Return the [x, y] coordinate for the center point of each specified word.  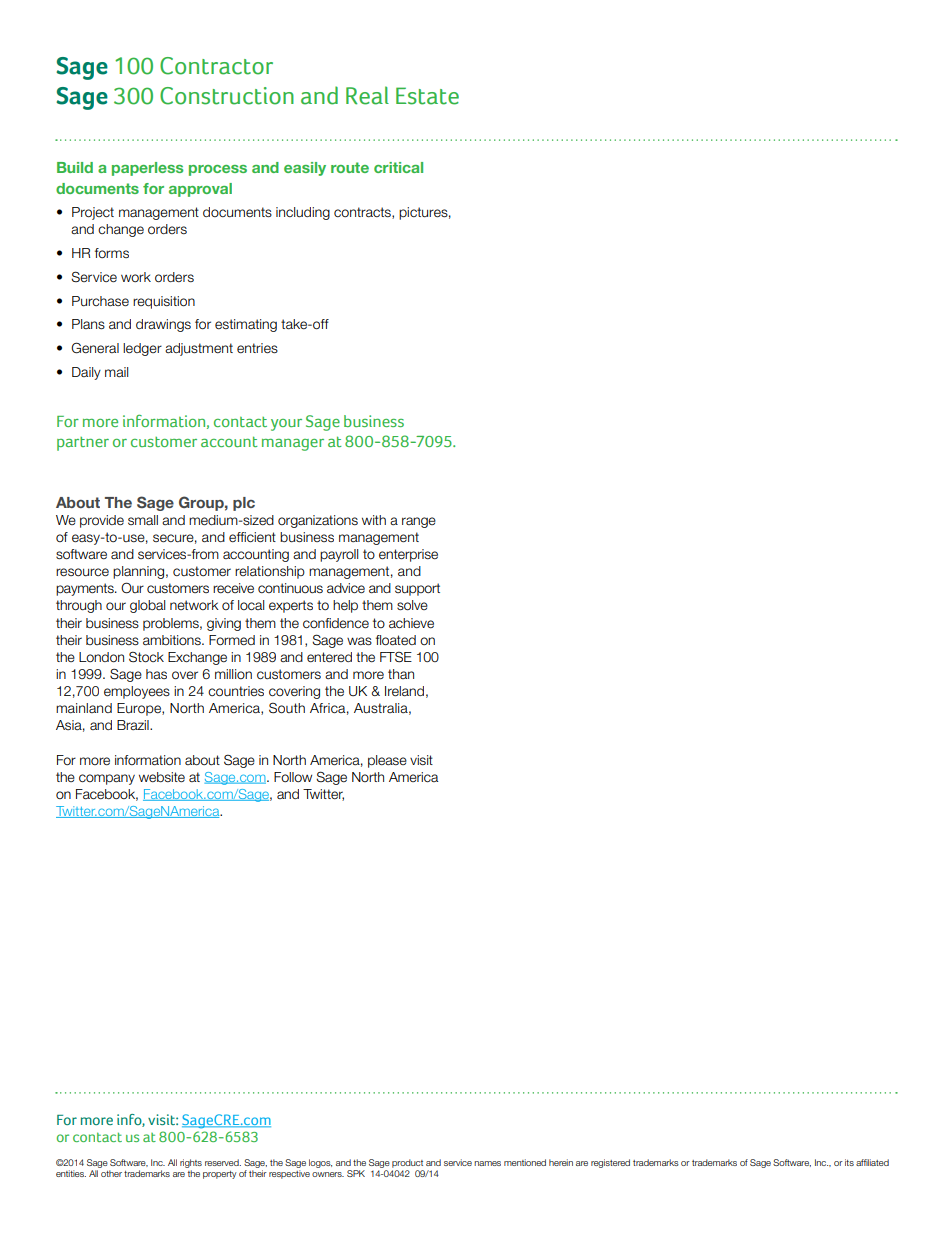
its [849, 1162]
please [387, 761]
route [350, 167]
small [143, 520]
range [419, 522]
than [401, 674]
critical [398, 167]
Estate [427, 96]
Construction [227, 96]
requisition [164, 302]
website [162, 777]
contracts [363, 213]
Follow [293, 777]
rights [191, 1163]
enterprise [408, 555]
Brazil [134, 725]
